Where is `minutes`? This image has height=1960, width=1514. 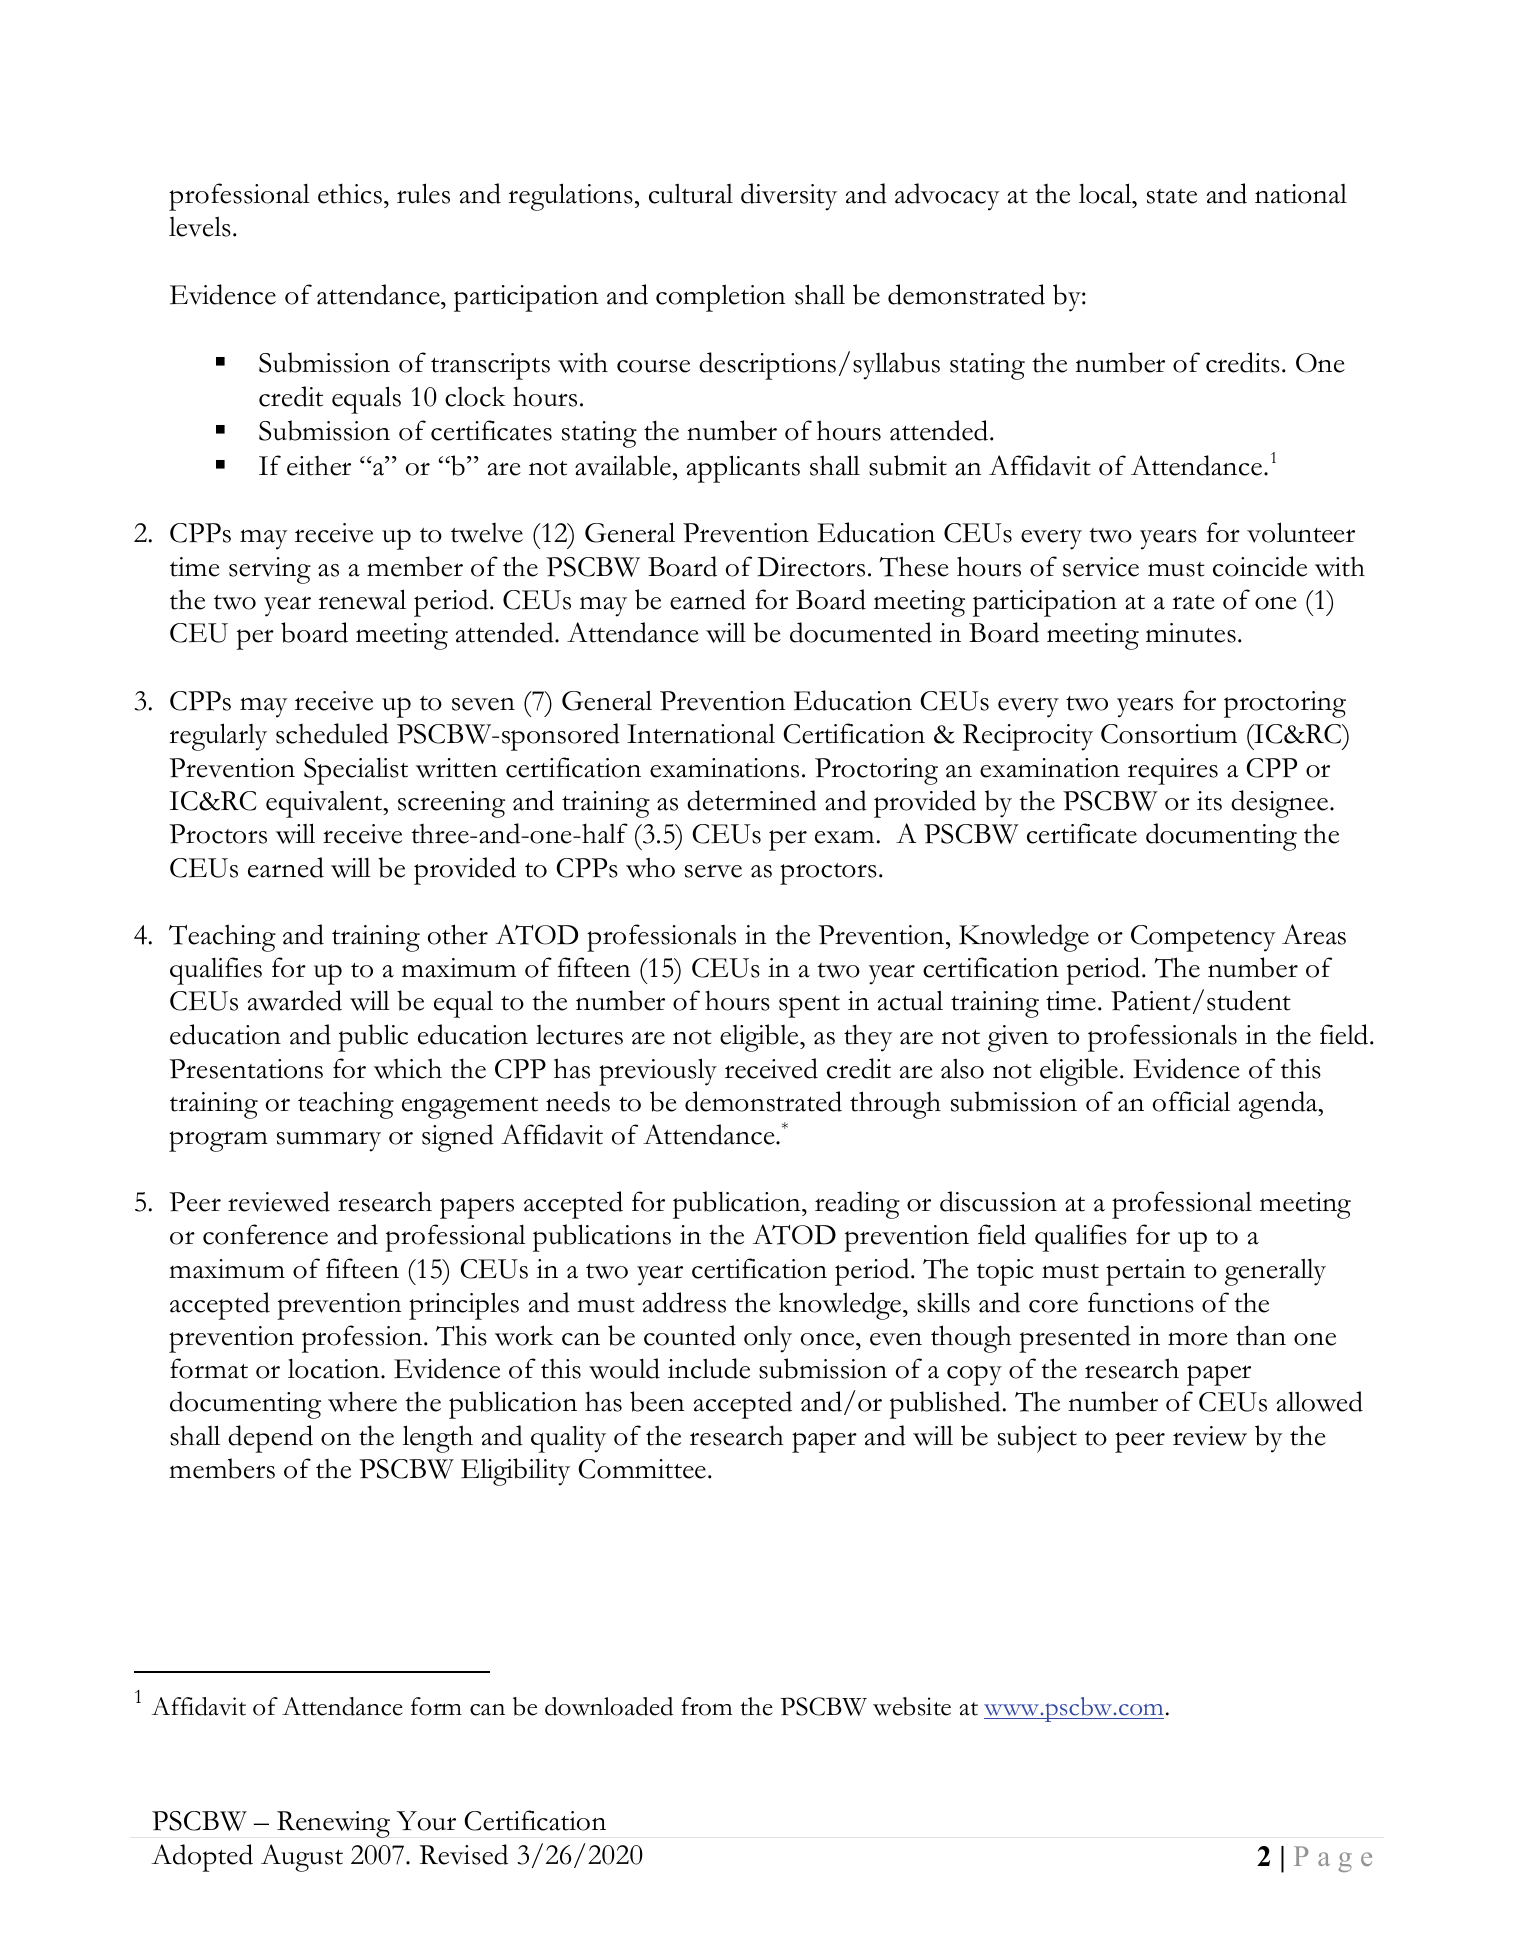
minutes is located at coordinates (1191, 633).
